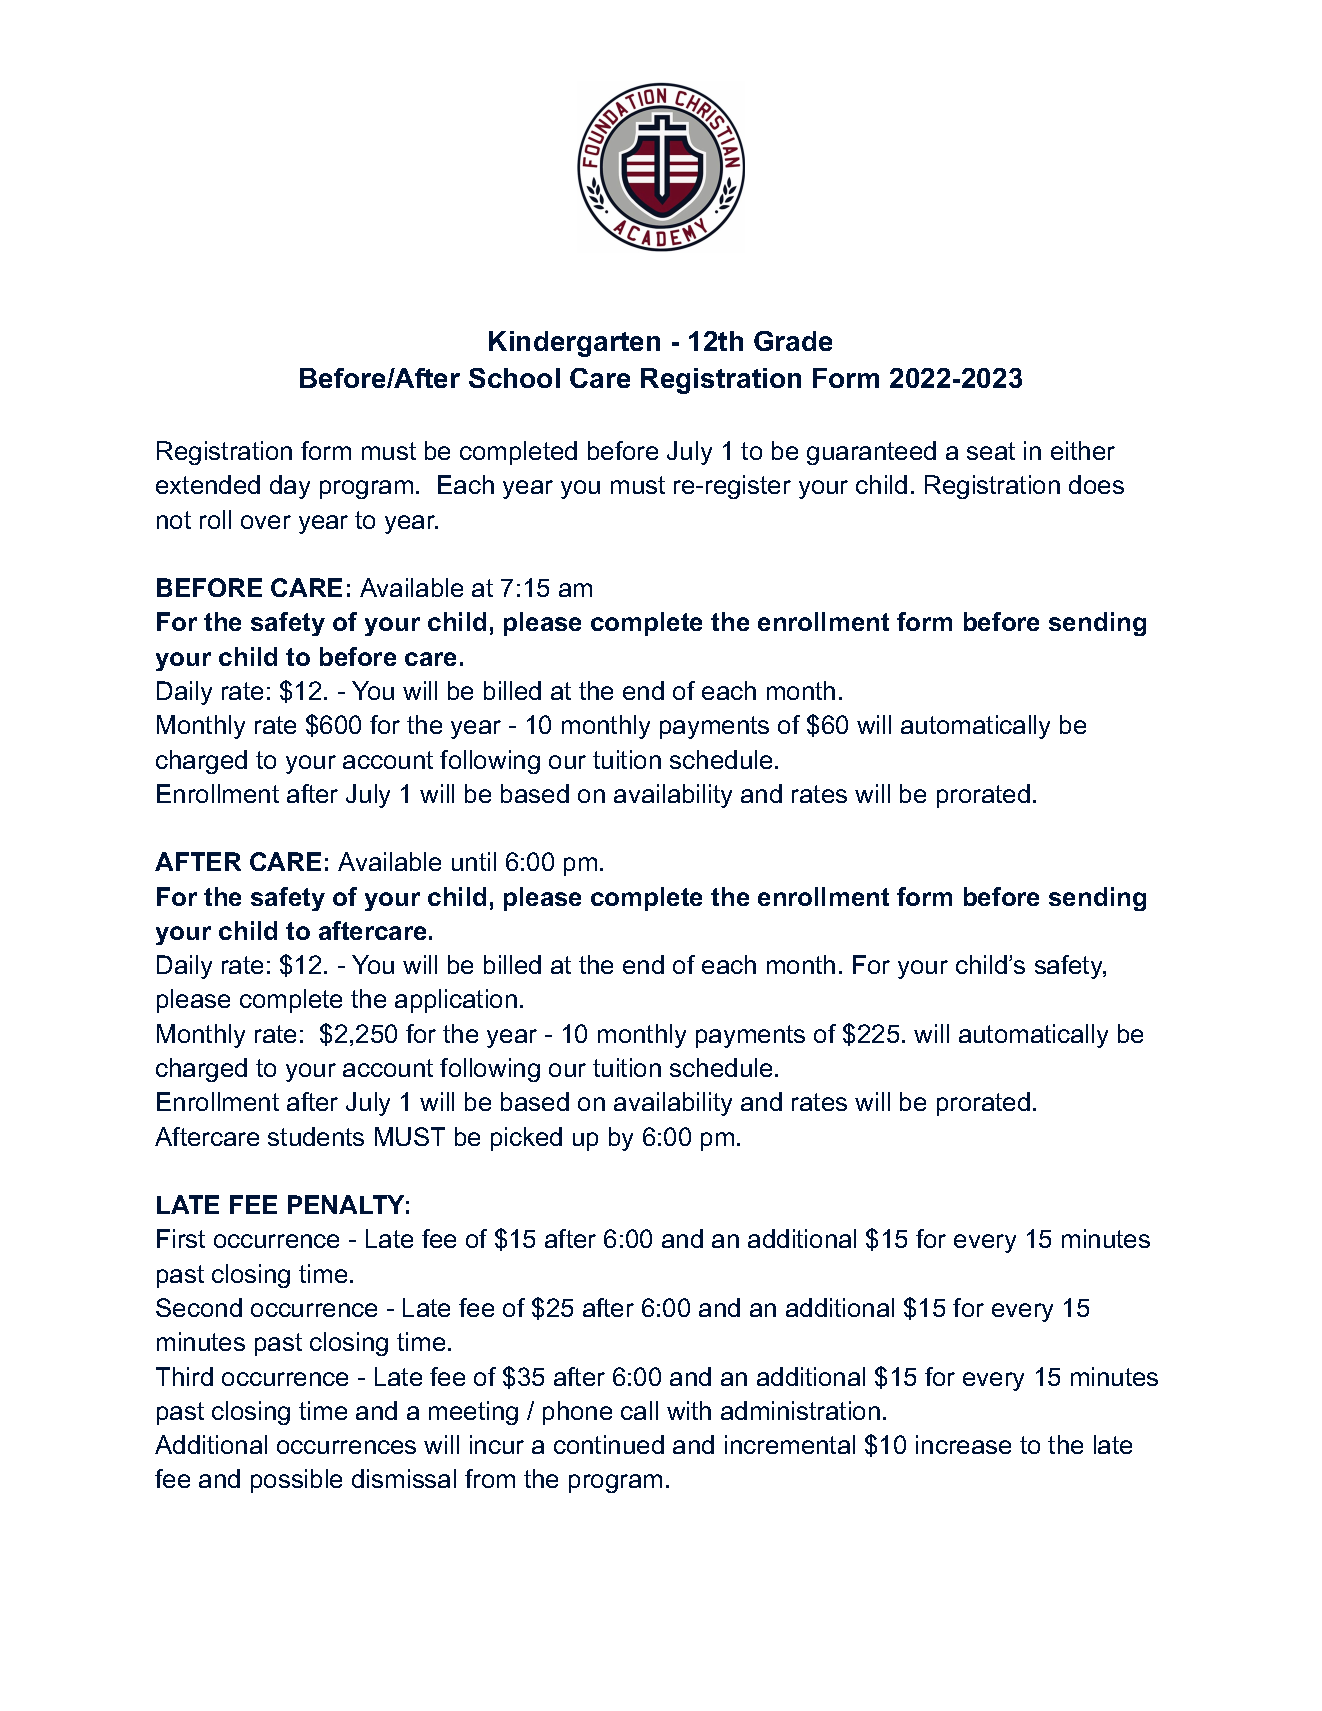 This screenshot has height=1711, width=1322. Describe the element at coordinates (316, 1136) in the screenshot. I see `students` at that location.
